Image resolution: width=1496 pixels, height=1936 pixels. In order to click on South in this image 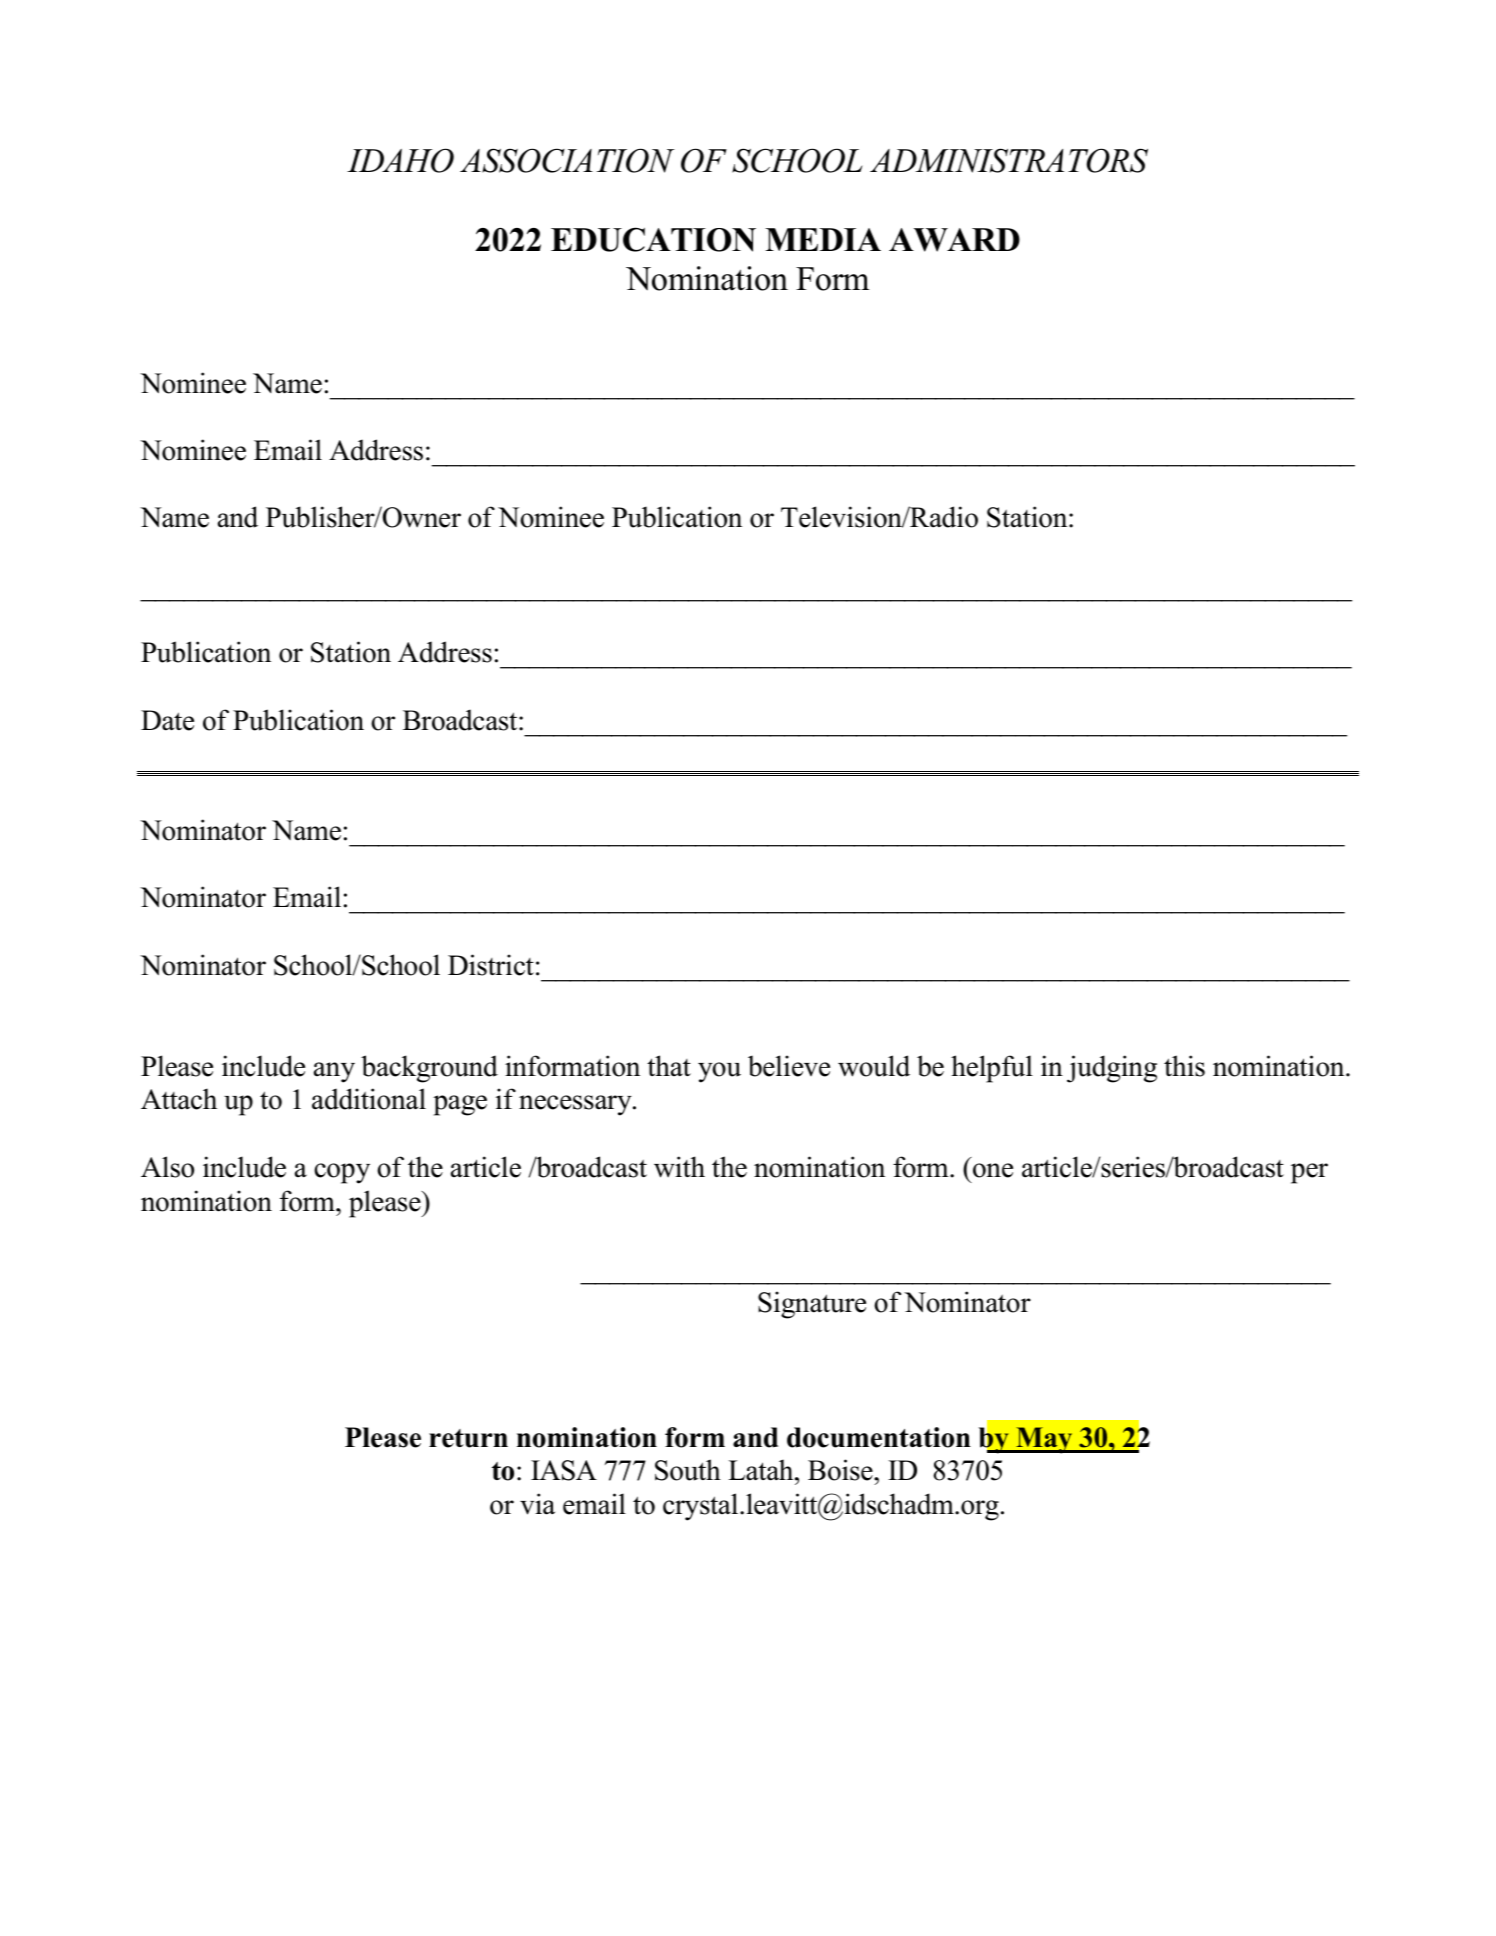, I will do `click(688, 1470)`.
